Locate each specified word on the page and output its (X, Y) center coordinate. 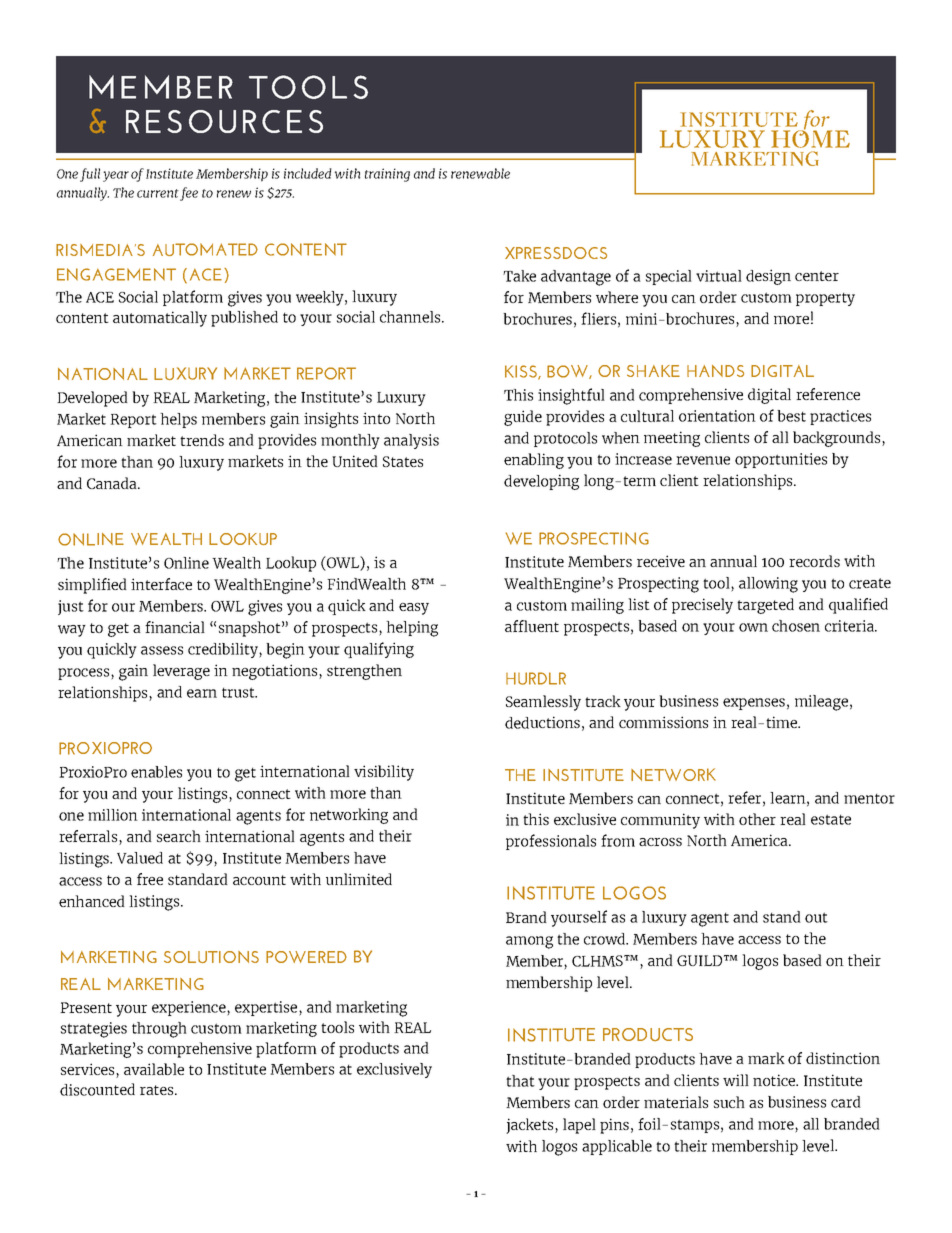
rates (158, 1090)
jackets (531, 1126)
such (729, 1102)
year (116, 176)
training (387, 175)
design (768, 277)
